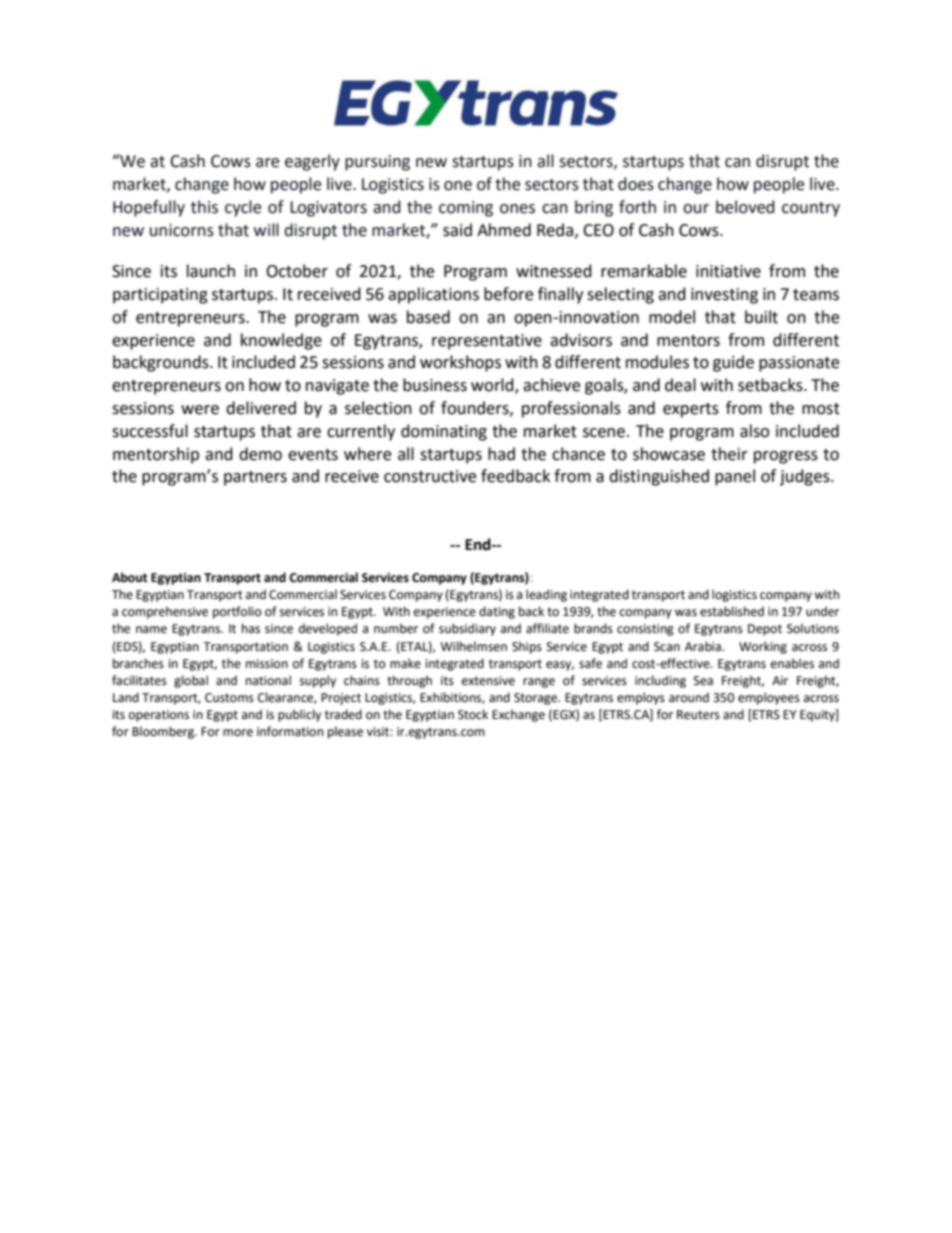 This document has height=1233, width=952. Describe the element at coordinates (501, 454) in the document. I see `had` at that location.
